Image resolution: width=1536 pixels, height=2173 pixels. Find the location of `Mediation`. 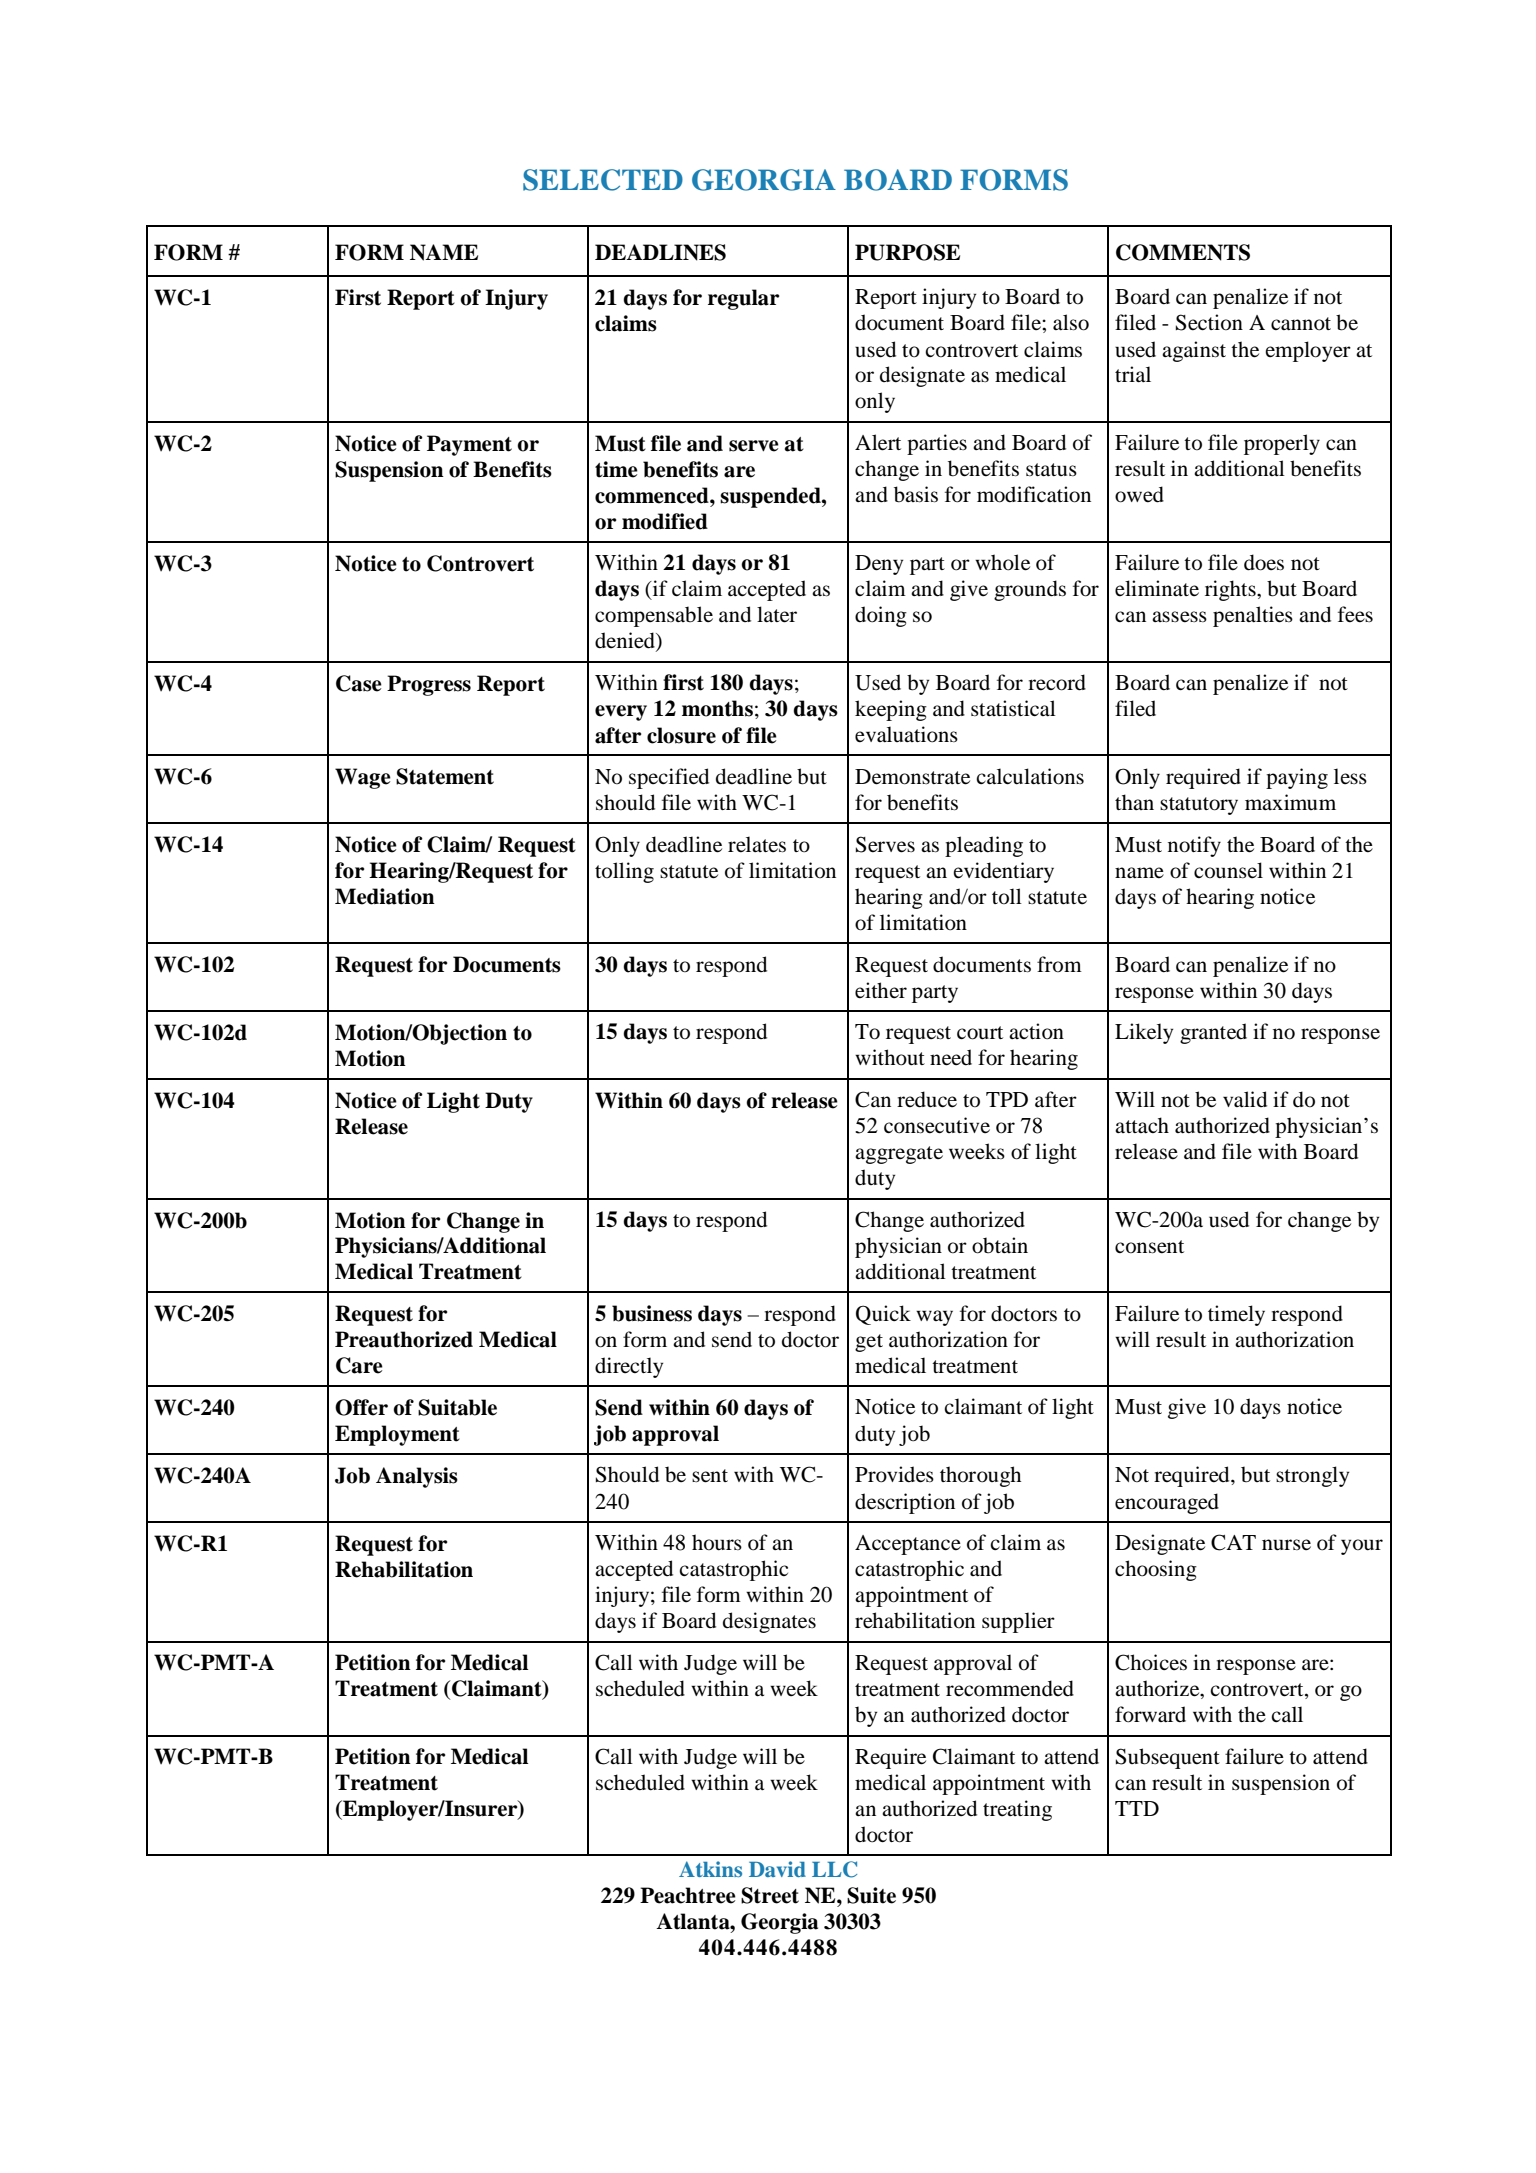

Mediation is located at coordinates (385, 896).
